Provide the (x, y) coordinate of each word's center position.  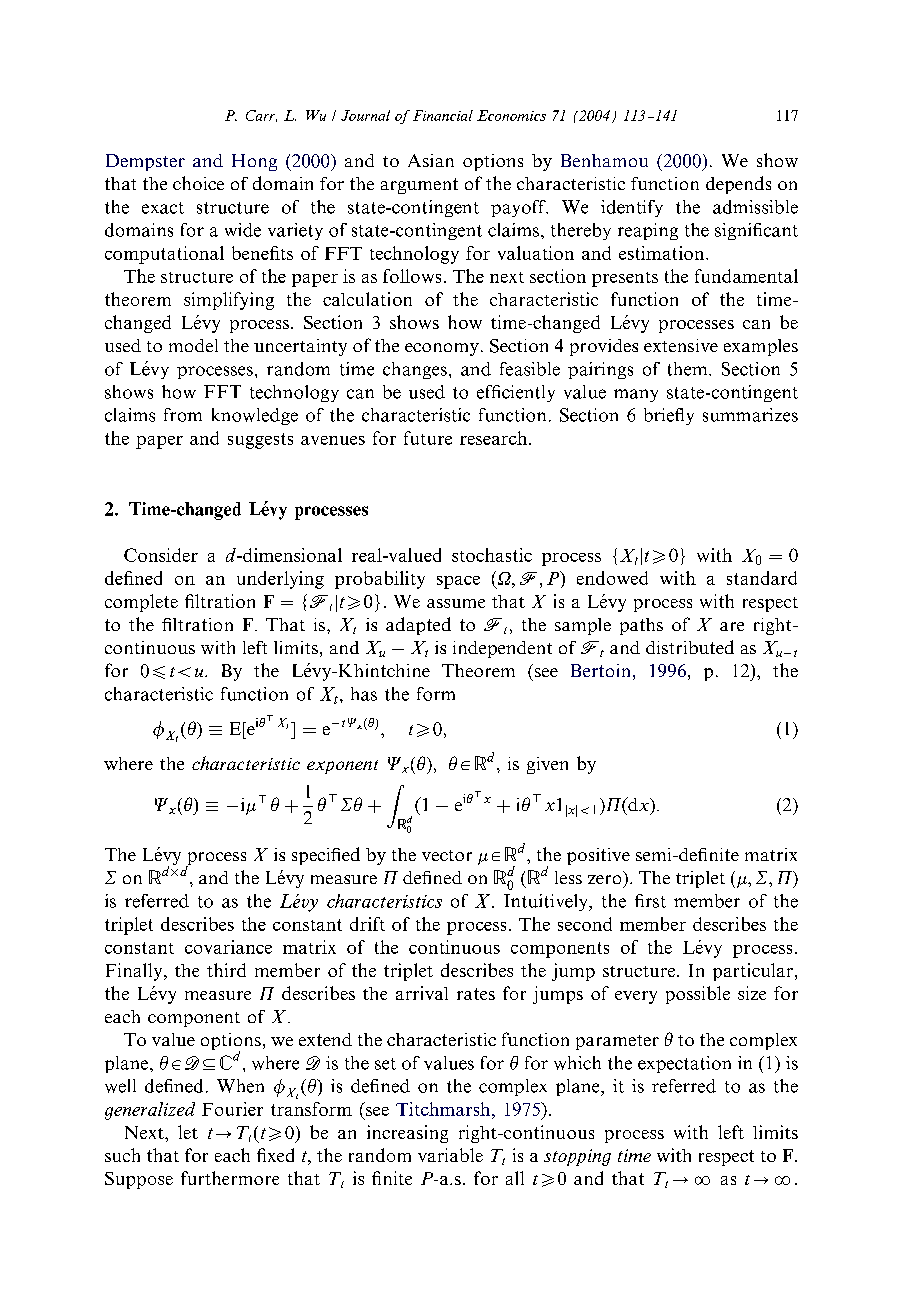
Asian (431, 160)
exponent (342, 767)
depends (738, 185)
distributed (690, 647)
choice (198, 183)
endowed (612, 578)
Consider (161, 555)
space (458, 582)
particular (753, 972)
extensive (681, 345)
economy (442, 349)
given (547, 765)
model (193, 345)
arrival (422, 993)
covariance (228, 947)
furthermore (230, 1178)
